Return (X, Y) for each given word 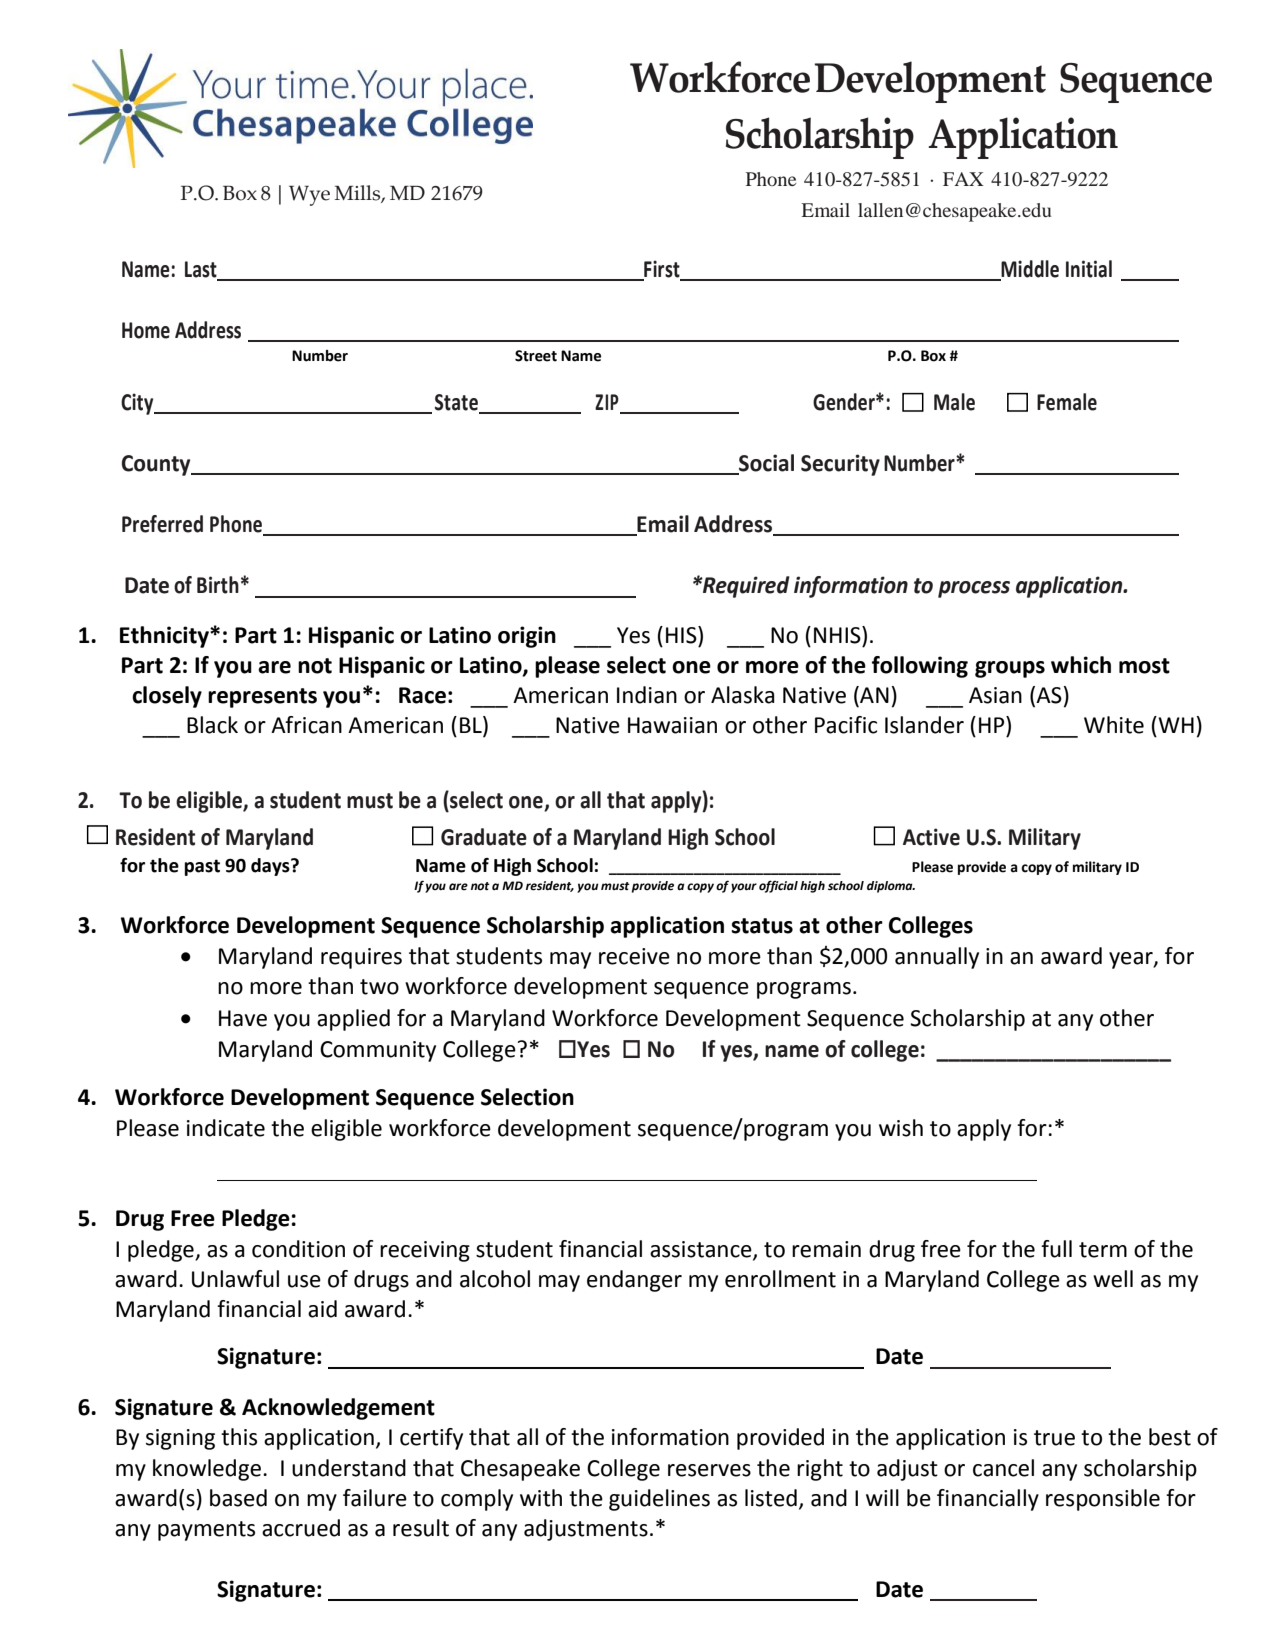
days (271, 867)
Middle (1030, 269)
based (238, 1498)
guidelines (659, 1500)
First (662, 269)
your (744, 888)
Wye (309, 195)
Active (931, 837)
